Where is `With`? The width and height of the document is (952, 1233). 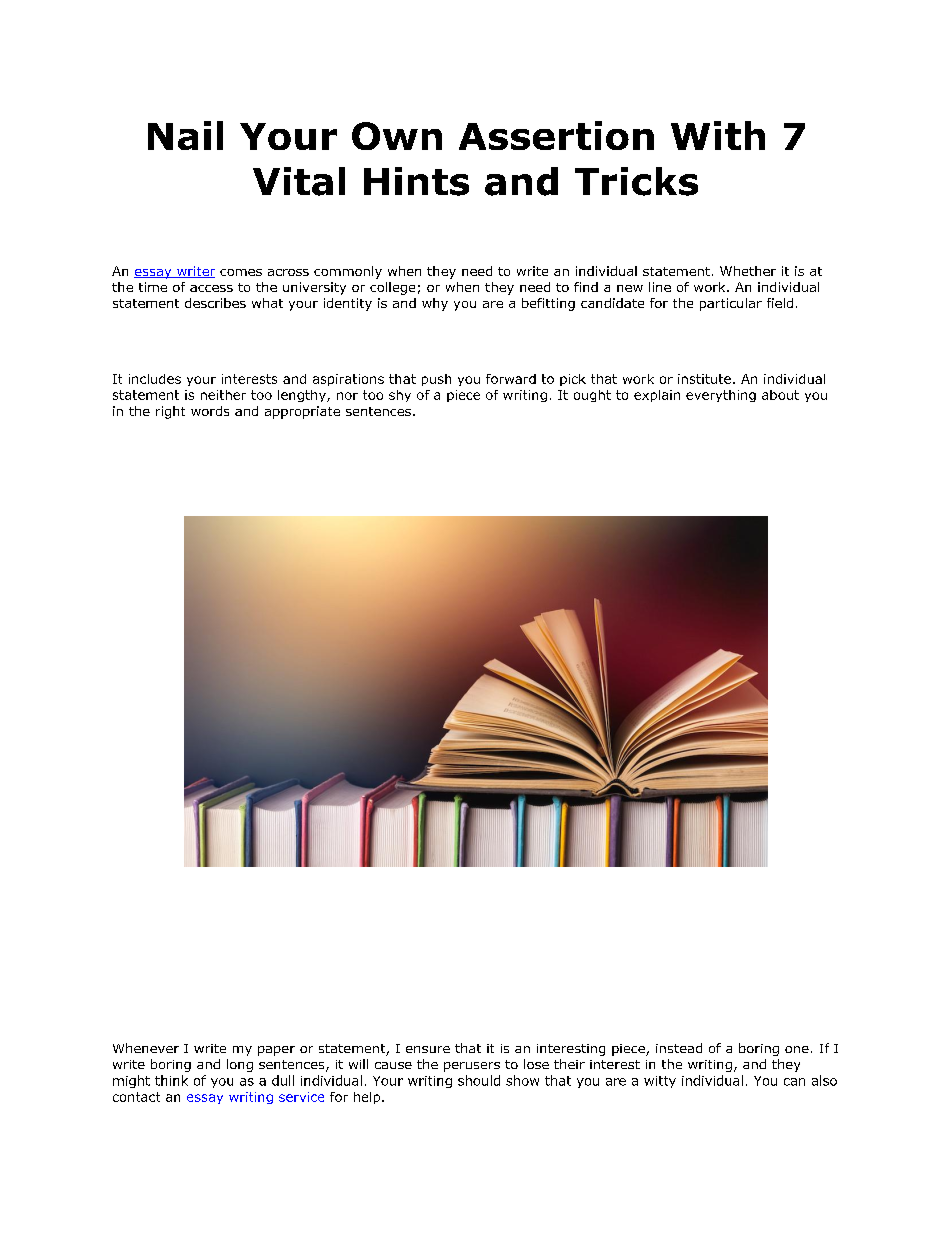
With is located at coordinates (718, 135).
